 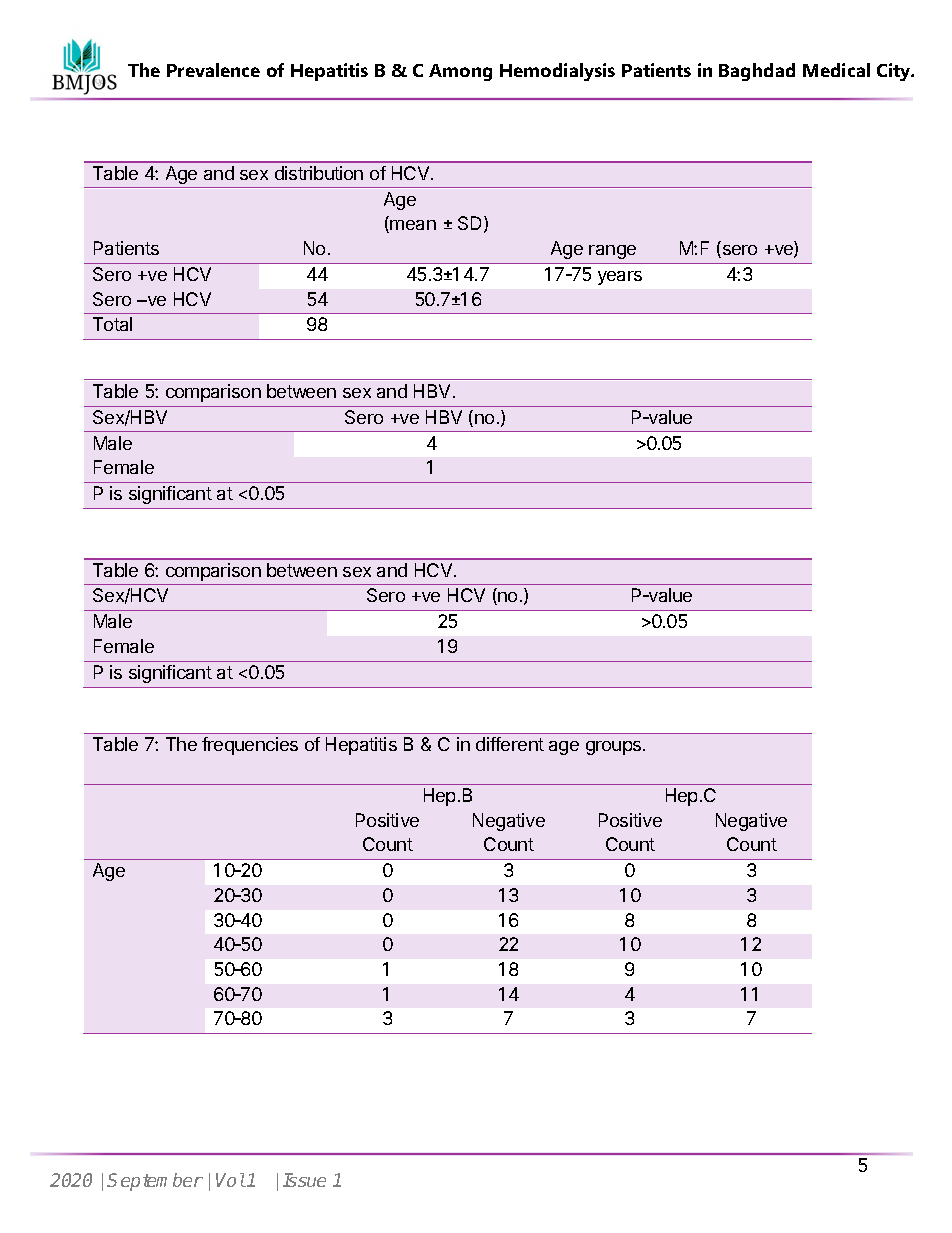 What do you see at coordinates (510, 744) in the screenshot?
I see `different` at bounding box center [510, 744].
